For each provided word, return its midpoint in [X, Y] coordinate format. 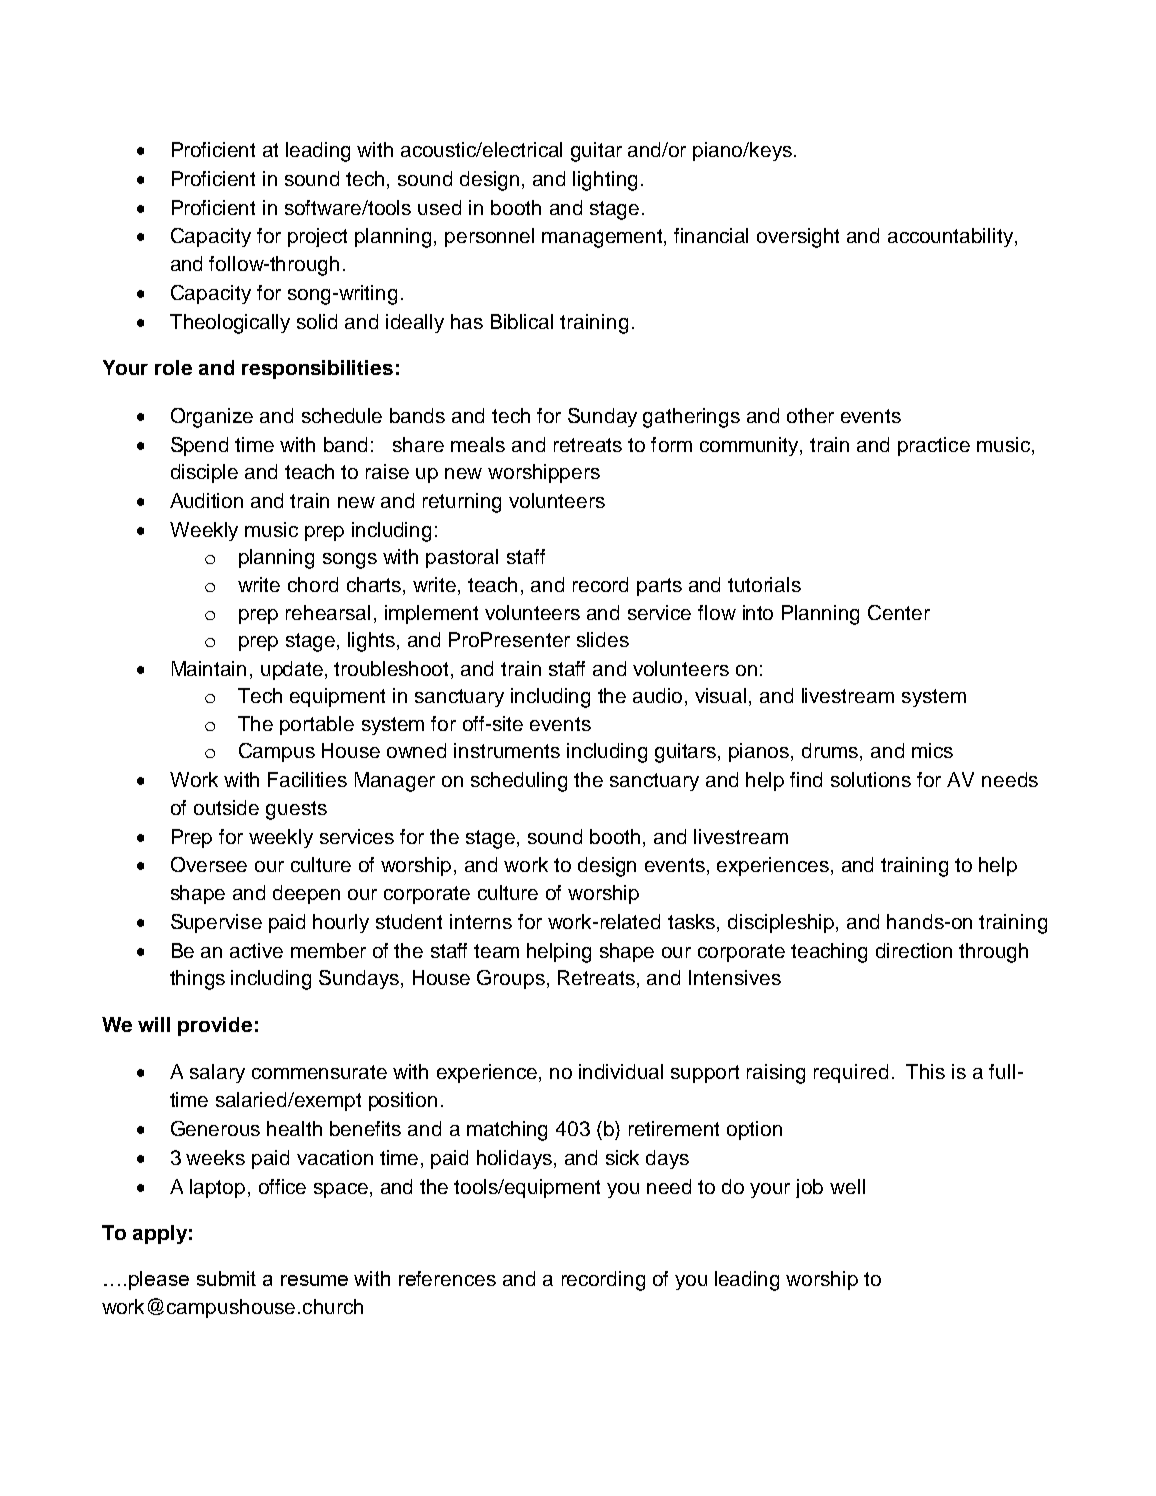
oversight [798, 238]
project [317, 237]
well [847, 1186]
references [447, 1278]
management [603, 238]
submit [226, 1278]
